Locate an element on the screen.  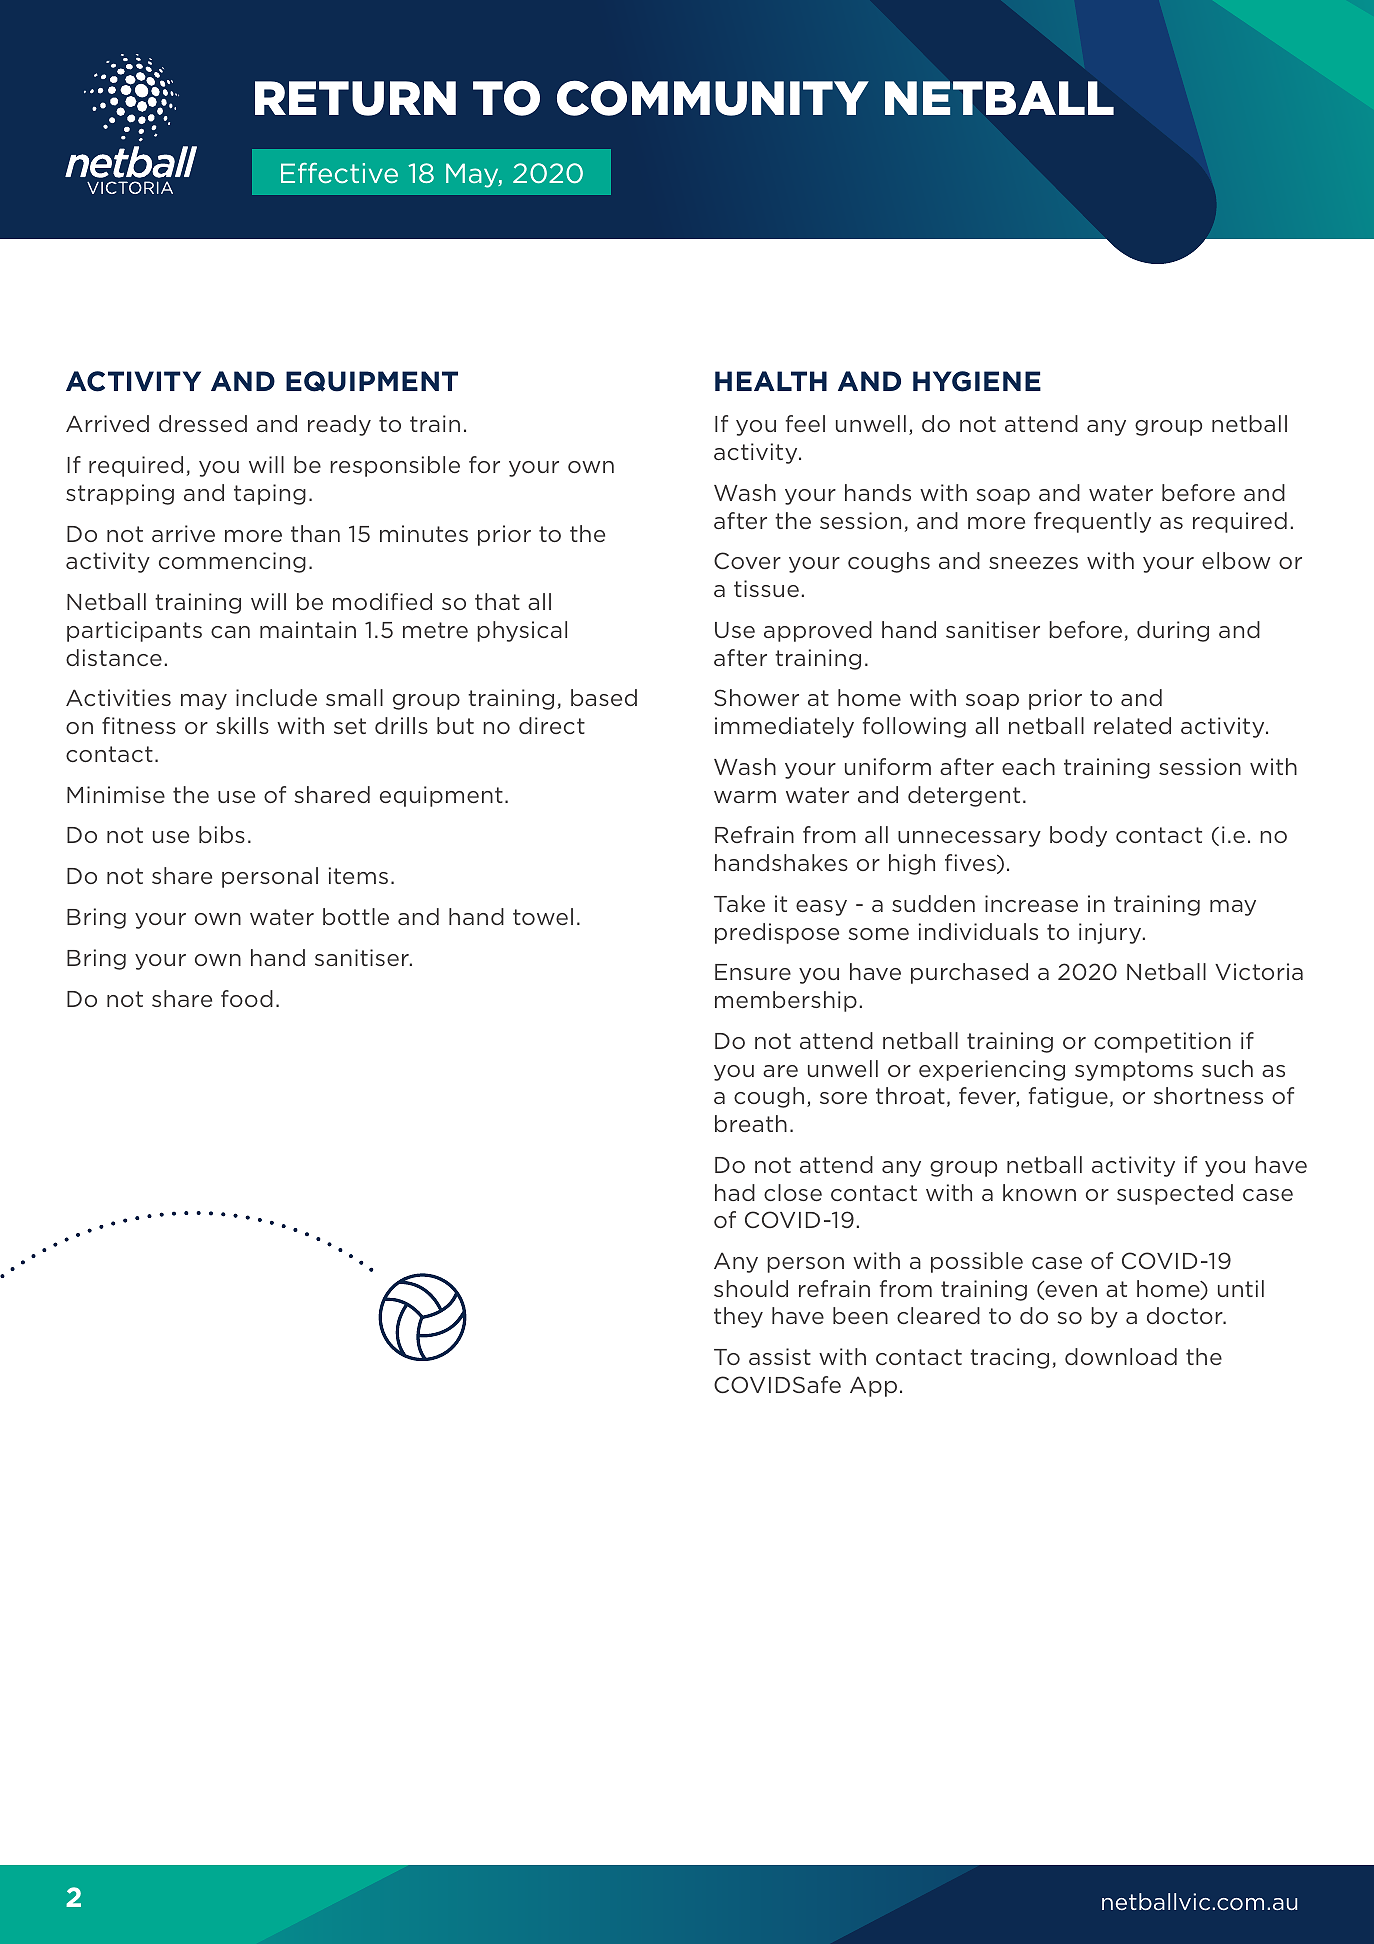
feel is located at coordinates (805, 423).
